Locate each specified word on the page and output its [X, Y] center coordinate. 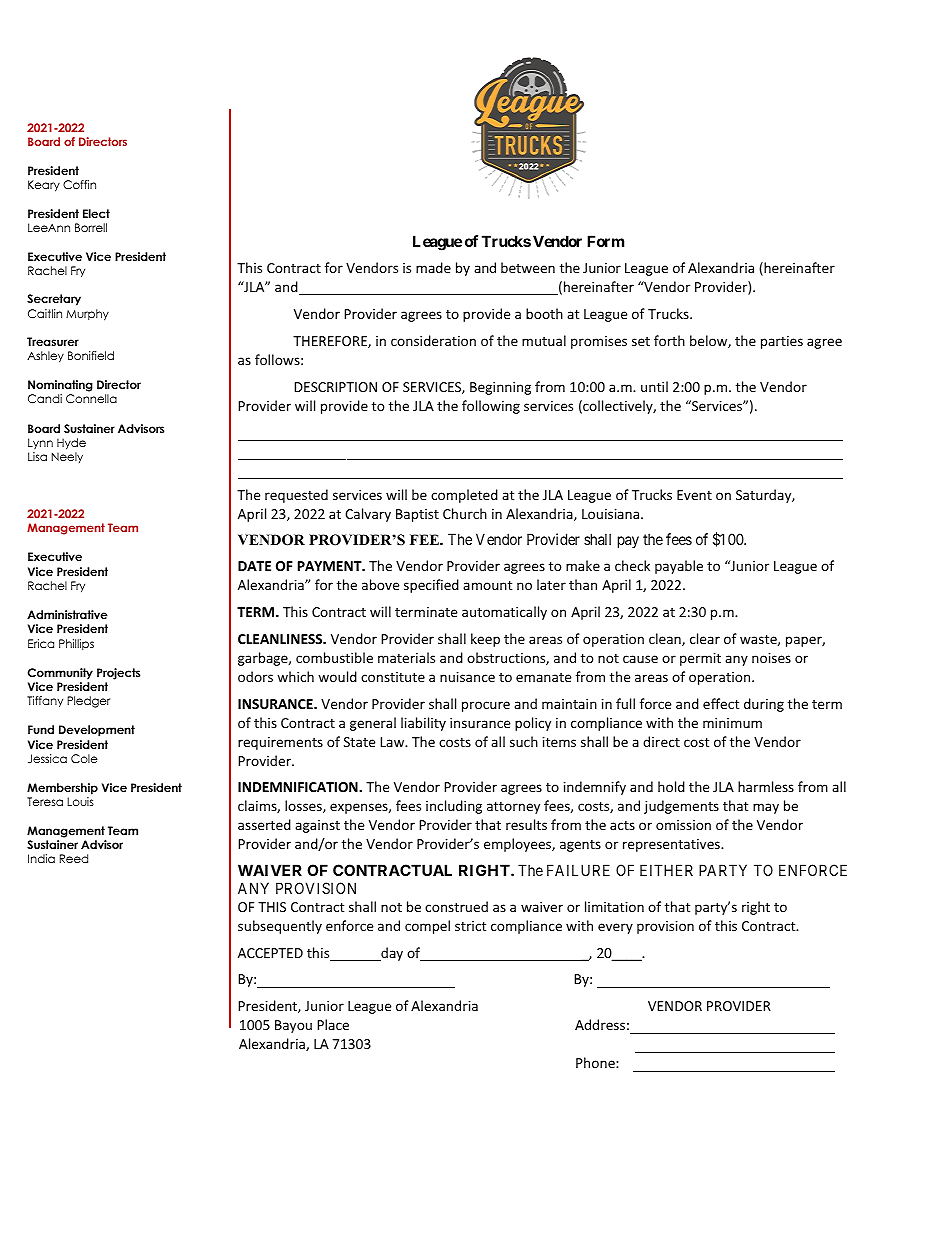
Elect [96, 213]
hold [671, 786]
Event [694, 495]
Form [605, 241]
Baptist [417, 515]
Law [393, 742]
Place [333, 1024]
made [433, 267]
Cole [84, 758]
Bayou [293, 1026]
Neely [67, 457]
